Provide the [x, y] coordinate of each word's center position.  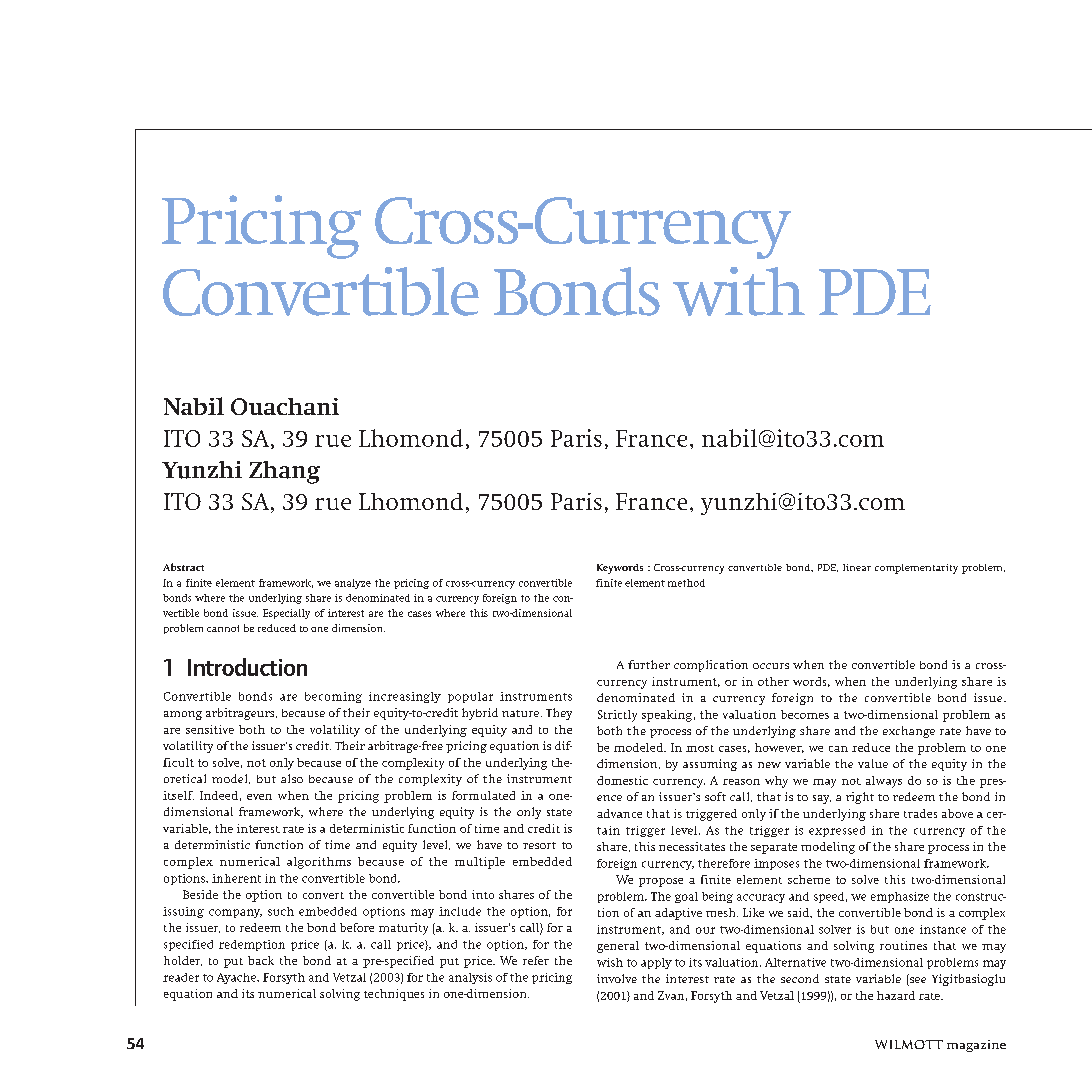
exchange [909, 732]
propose [661, 882]
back [261, 960]
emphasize [900, 897]
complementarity [916, 569]
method [686, 583]
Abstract [183, 567]
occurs [771, 666]
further [649, 664]
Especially [286, 614]
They [559, 714]
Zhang [284, 472]
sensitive [210, 729]
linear [857, 567]
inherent [236, 878]
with [739, 291]
